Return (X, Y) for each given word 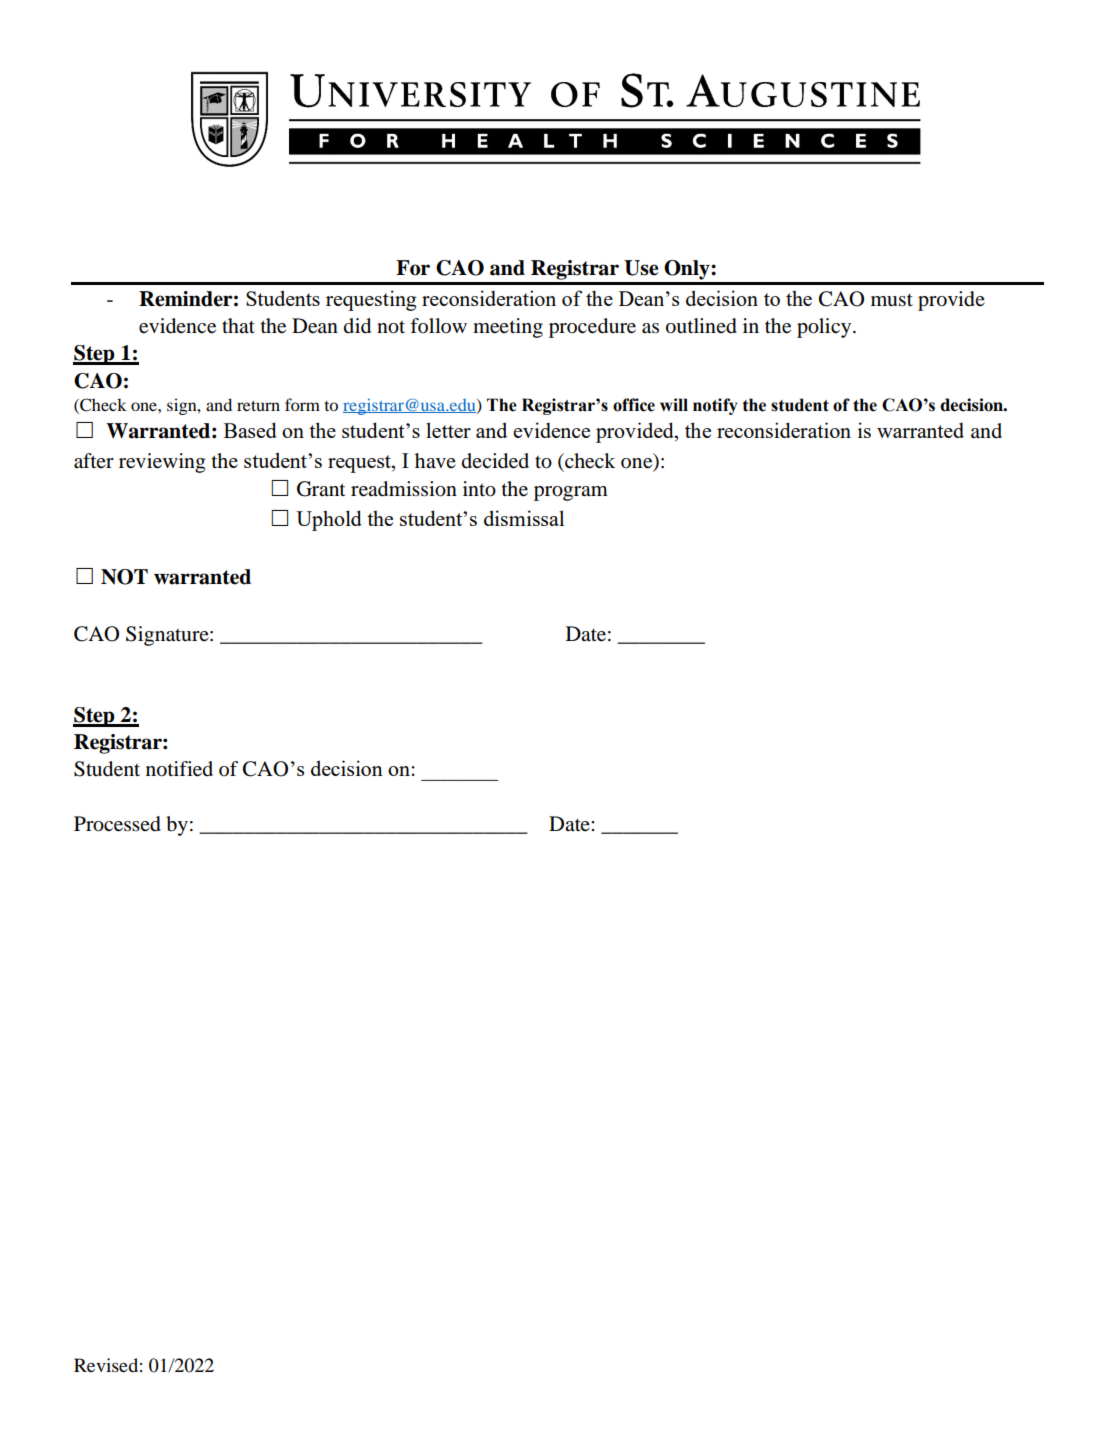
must (892, 300)
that (238, 325)
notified (179, 769)
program (571, 493)
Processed (117, 824)
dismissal (524, 518)
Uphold (329, 520)
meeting (508, 328)
